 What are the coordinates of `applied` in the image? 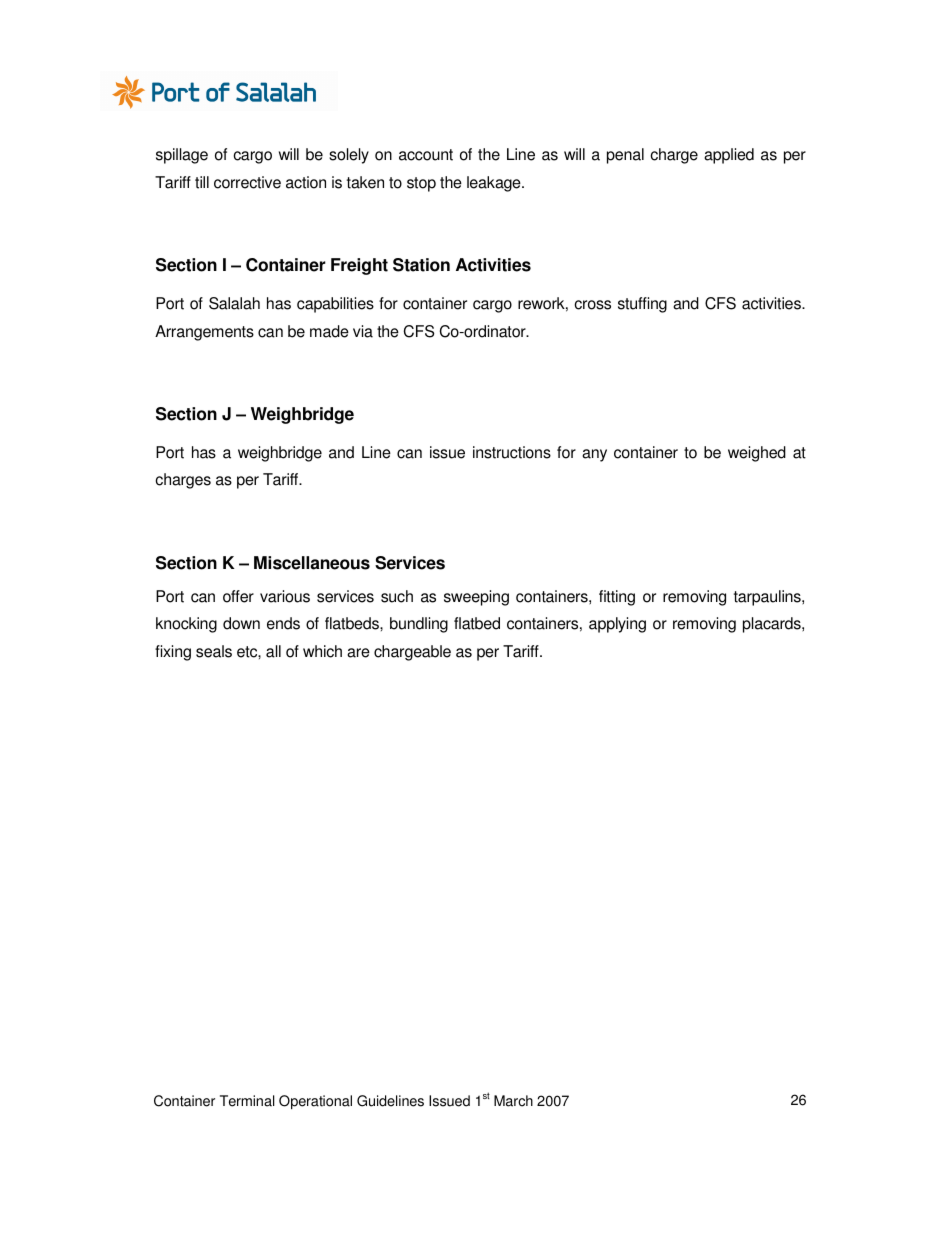 It's located at (729, 156).
